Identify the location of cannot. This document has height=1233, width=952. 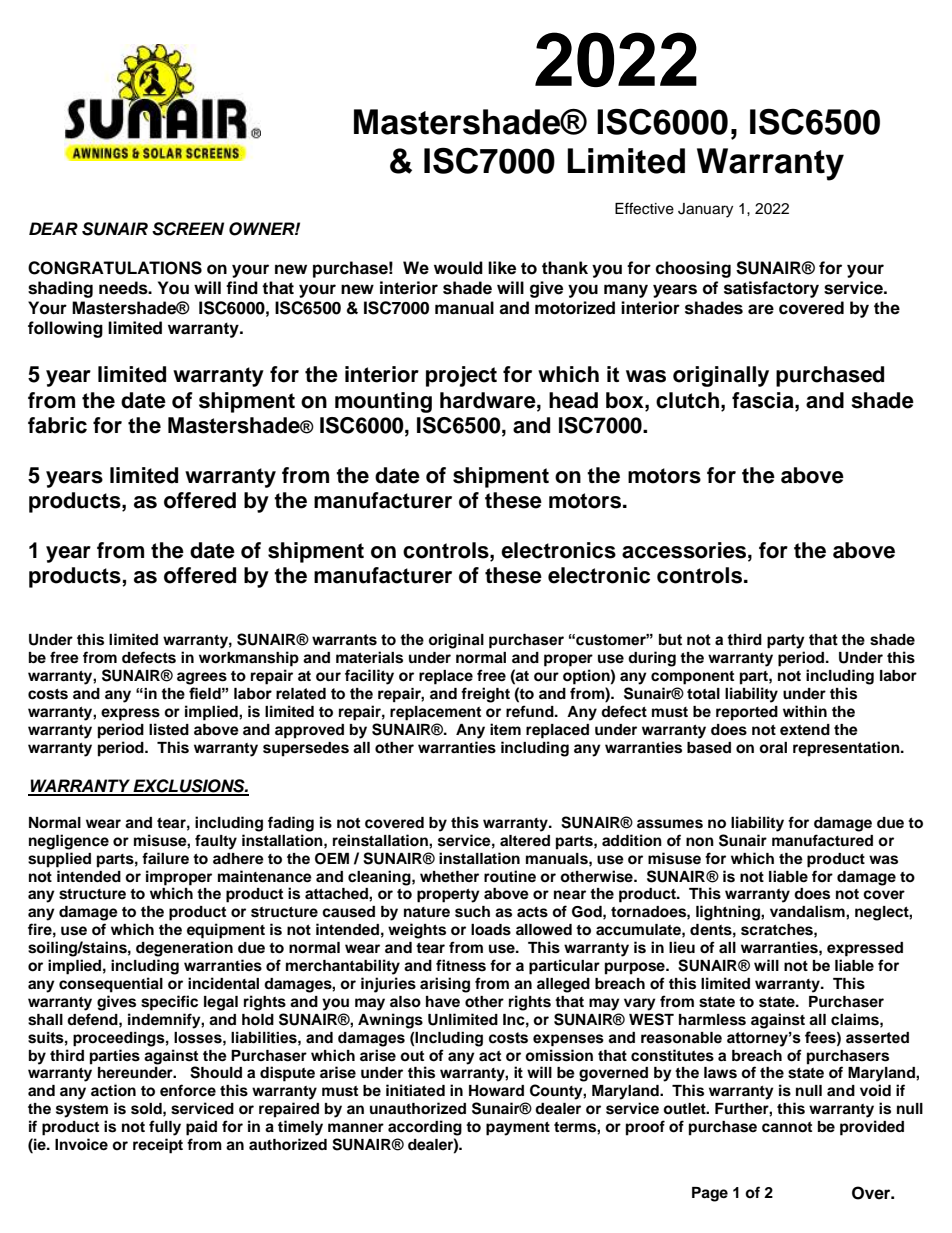
(787, 1127).
